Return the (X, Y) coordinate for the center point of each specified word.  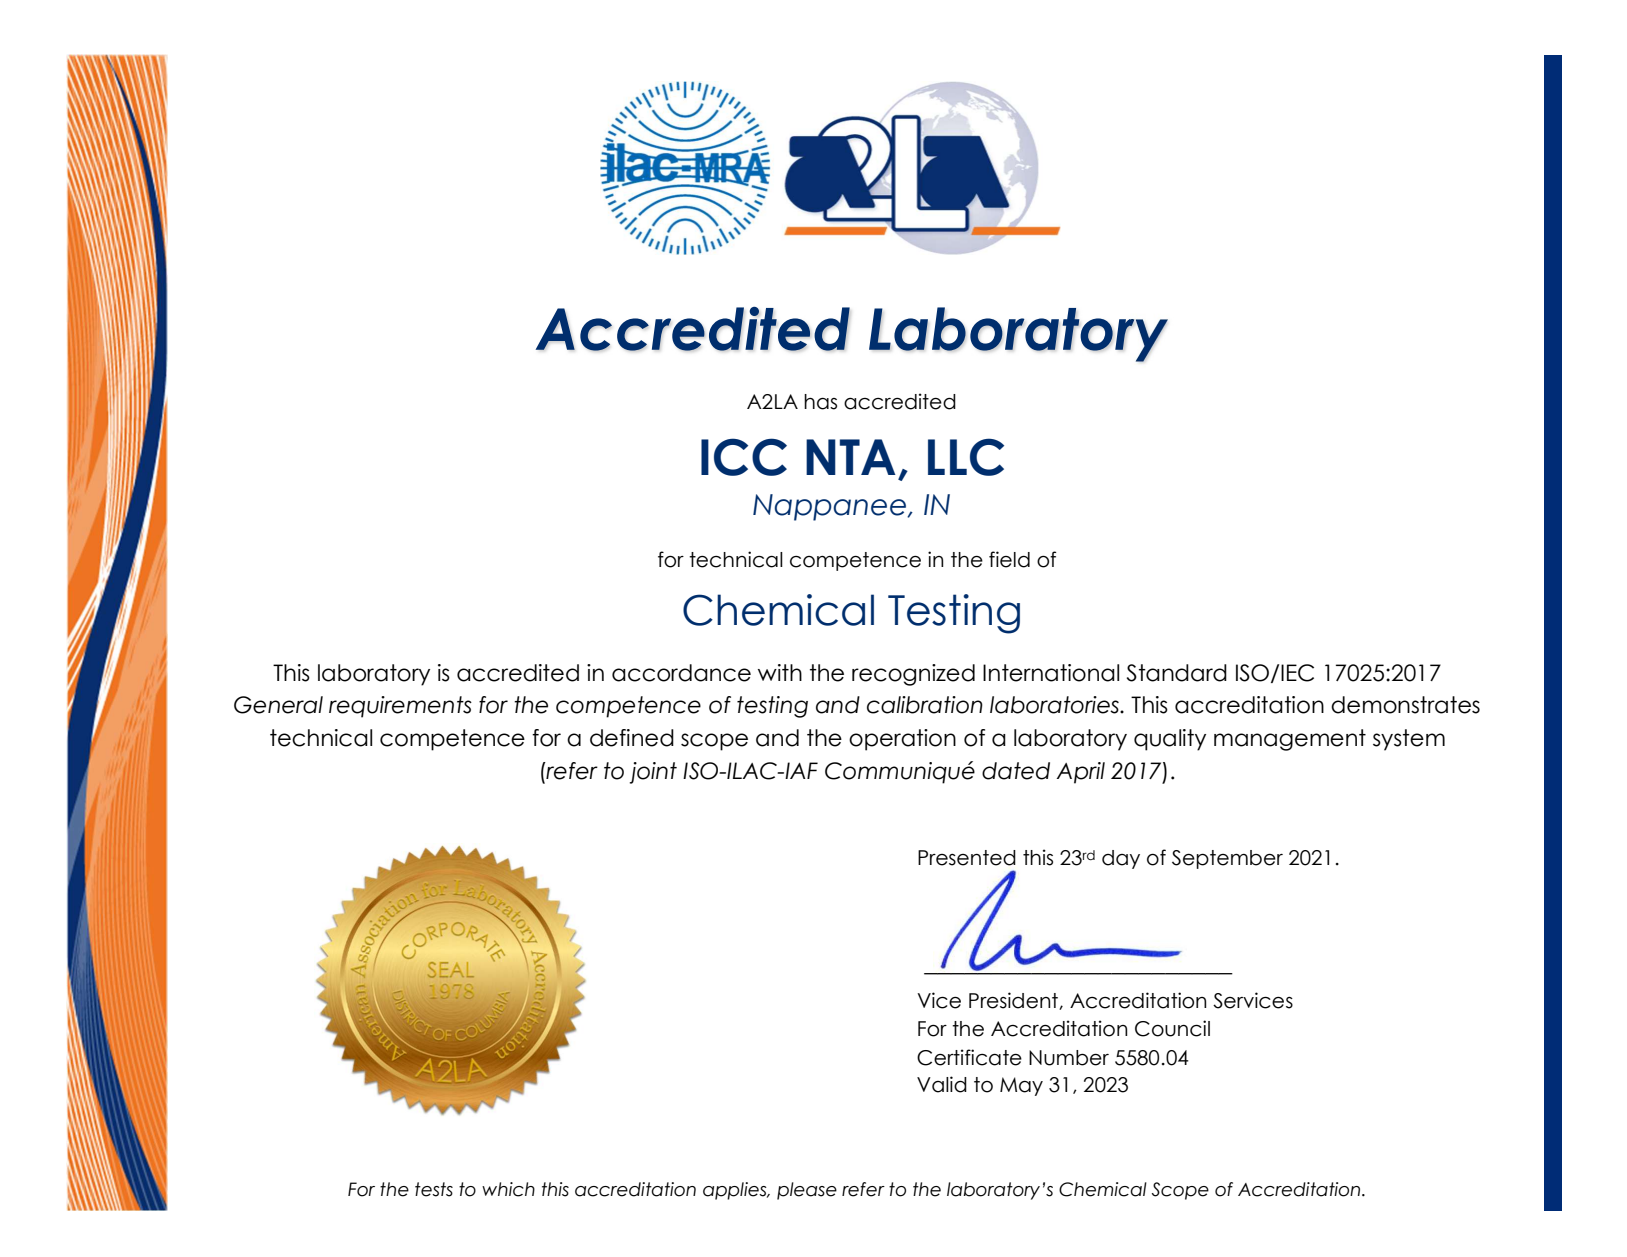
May (1021, 1086)
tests (434, 1189)
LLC (966, 457)
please (807, 1191)
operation (902, 740)
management (1290, 740)
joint (653, 773)
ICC (744, 457)
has (820, 402)
